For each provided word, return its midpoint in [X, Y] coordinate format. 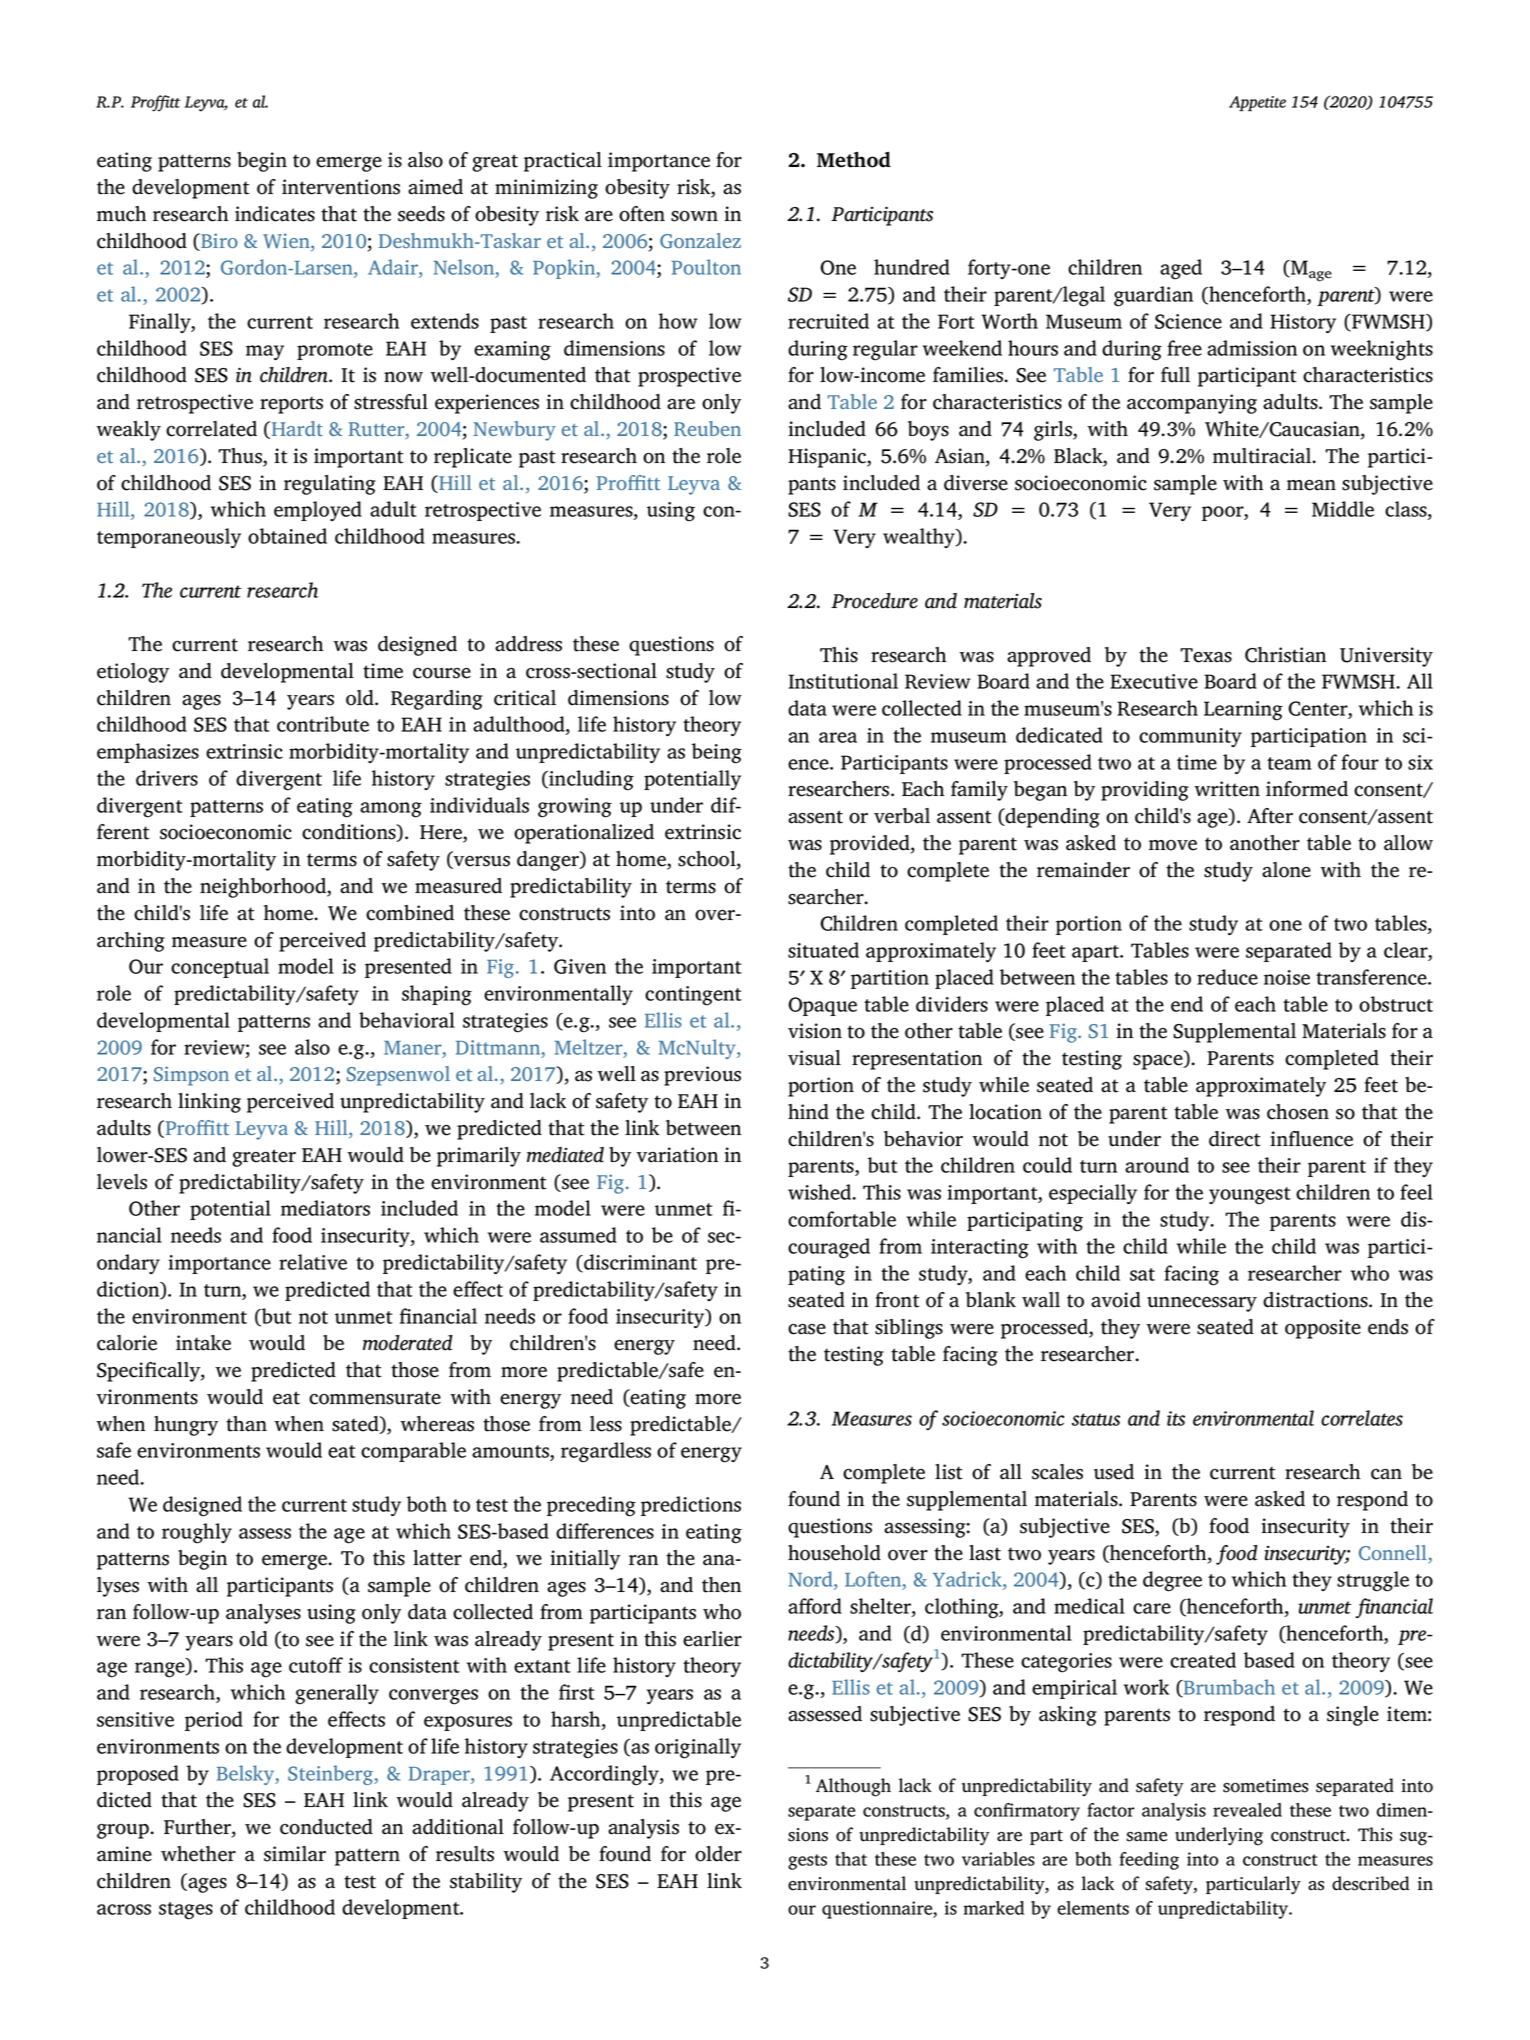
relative [313, 1262]
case [807, 1329]
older [718, 1854]
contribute [323, 724]
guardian [1153, 296]
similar [295, 1854]
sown [694, 216]
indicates [275, 214]
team [1289, 763]
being [717, 753]
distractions [1316, 1300]
